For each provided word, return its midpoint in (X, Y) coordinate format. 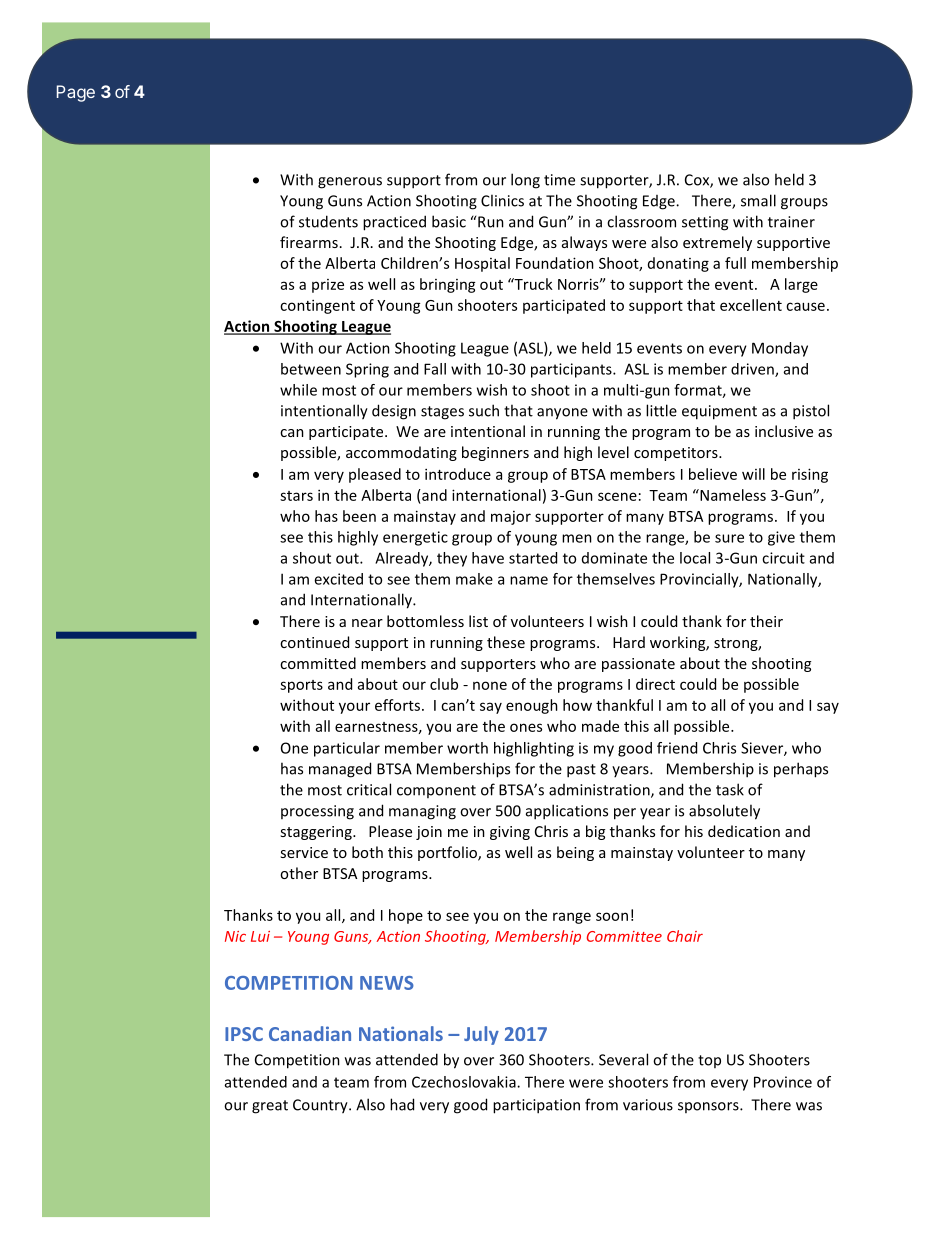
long (525, 181)
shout (312, 558)
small (758, 200)
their (766, 621)
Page (76, 93)
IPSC (244, 1034)
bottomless (425, 621)
